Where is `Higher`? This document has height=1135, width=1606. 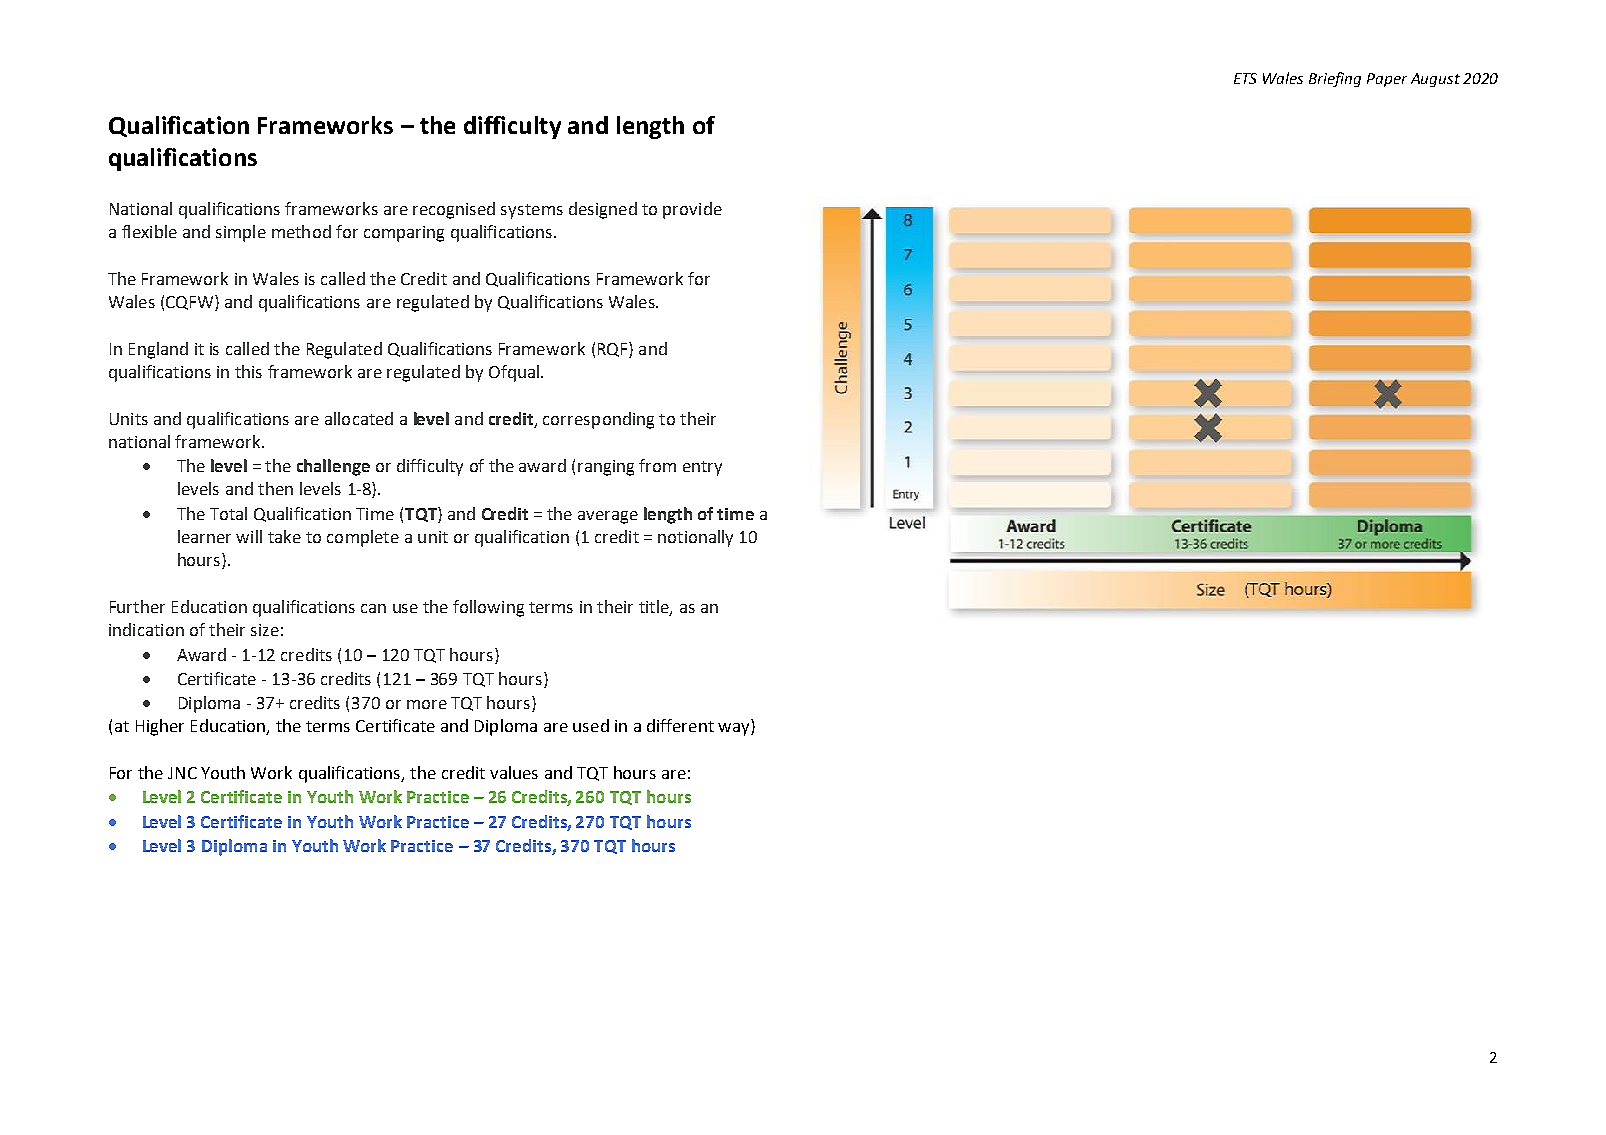 Higher is located at coordinates (160, 727).
